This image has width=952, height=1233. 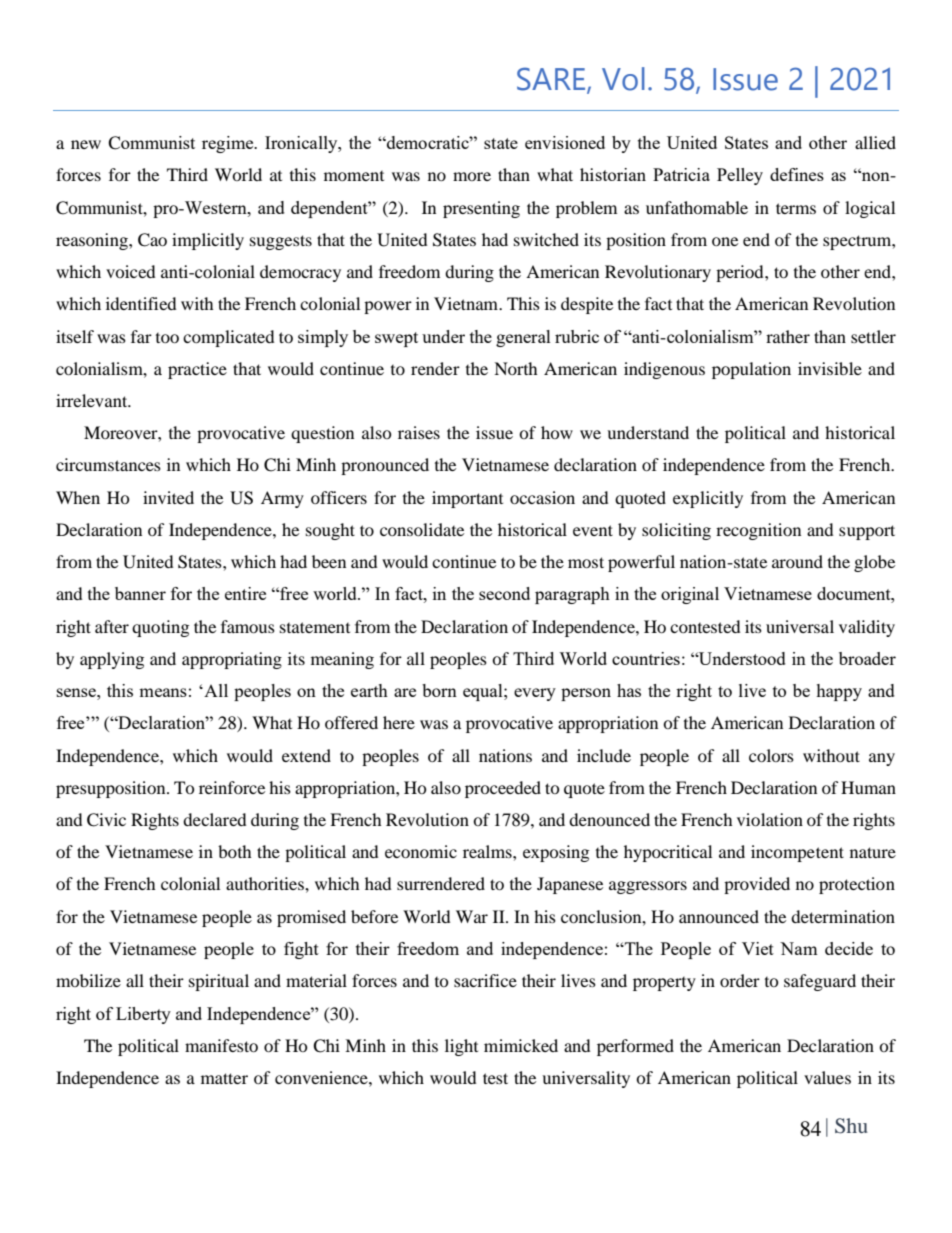 I want to click on colors, so click(x=771, y=755).
